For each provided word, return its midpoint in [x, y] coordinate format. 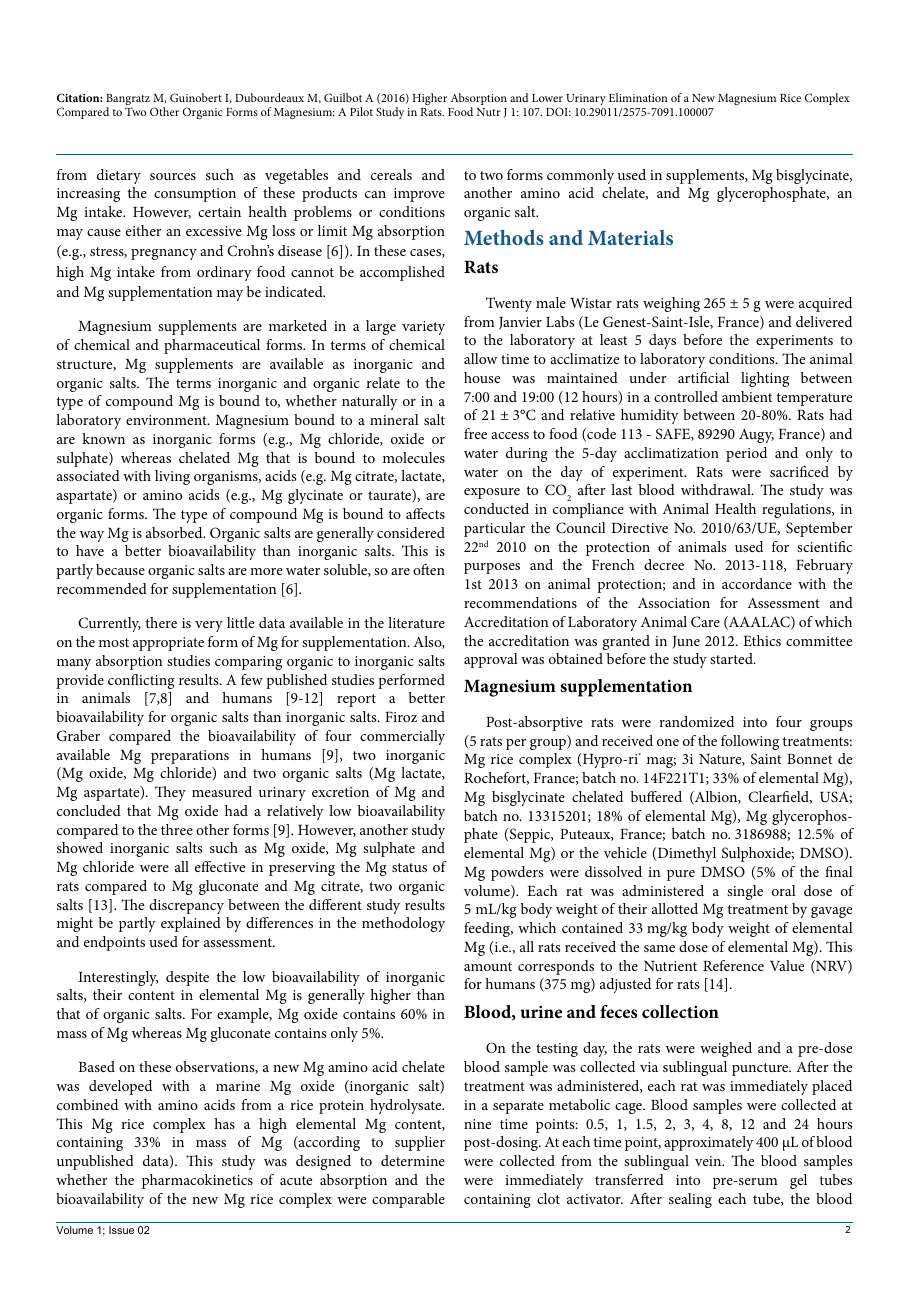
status [409, 867]
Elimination [638, 97]
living [172, 477]
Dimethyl [685, 854]
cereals [391, 174]
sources [173, 176]
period [746, 454]
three [177, 829]
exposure [492, 493]
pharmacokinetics [197, 1181]
